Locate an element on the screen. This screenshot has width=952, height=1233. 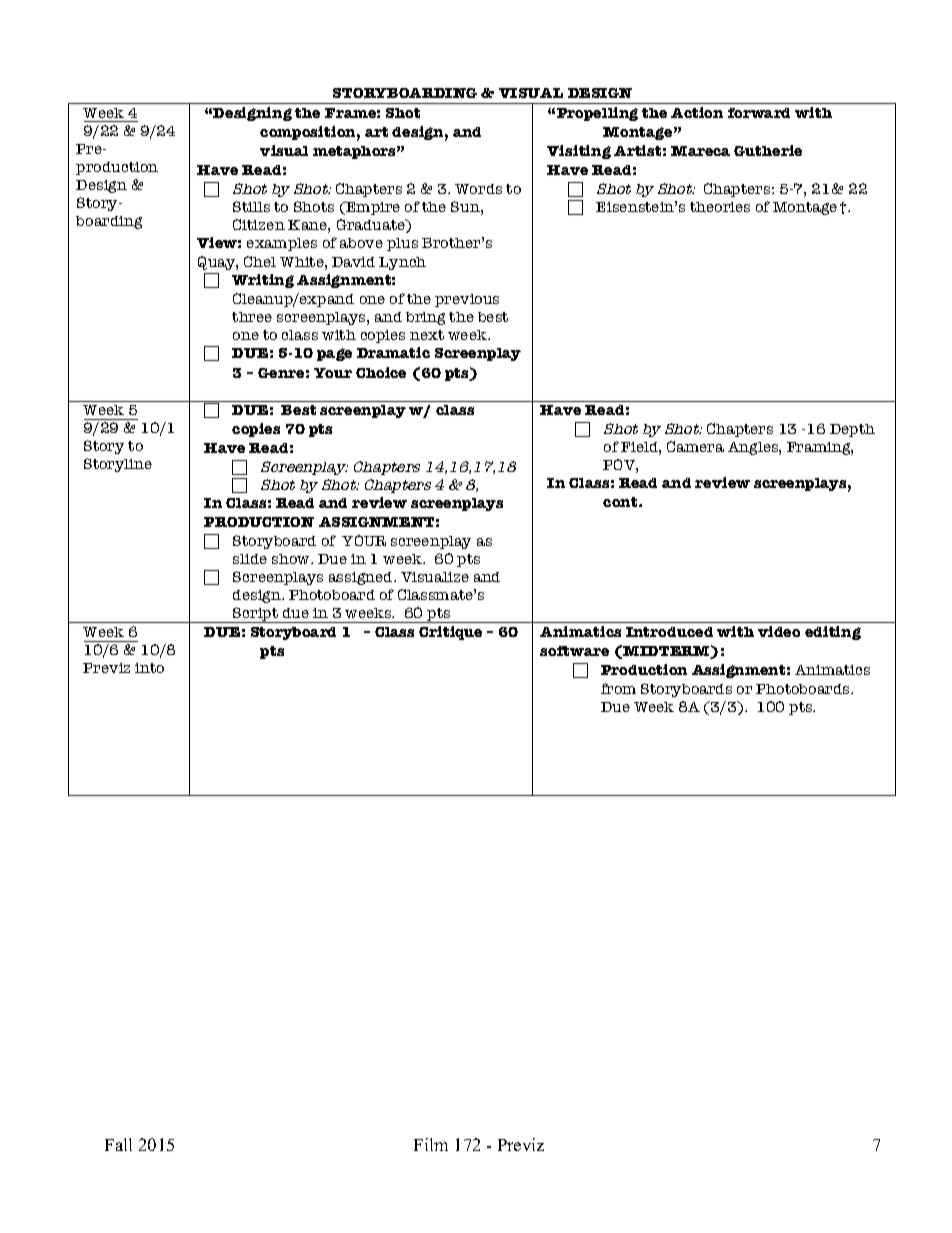
Words is located at coordinates (478, 189).
